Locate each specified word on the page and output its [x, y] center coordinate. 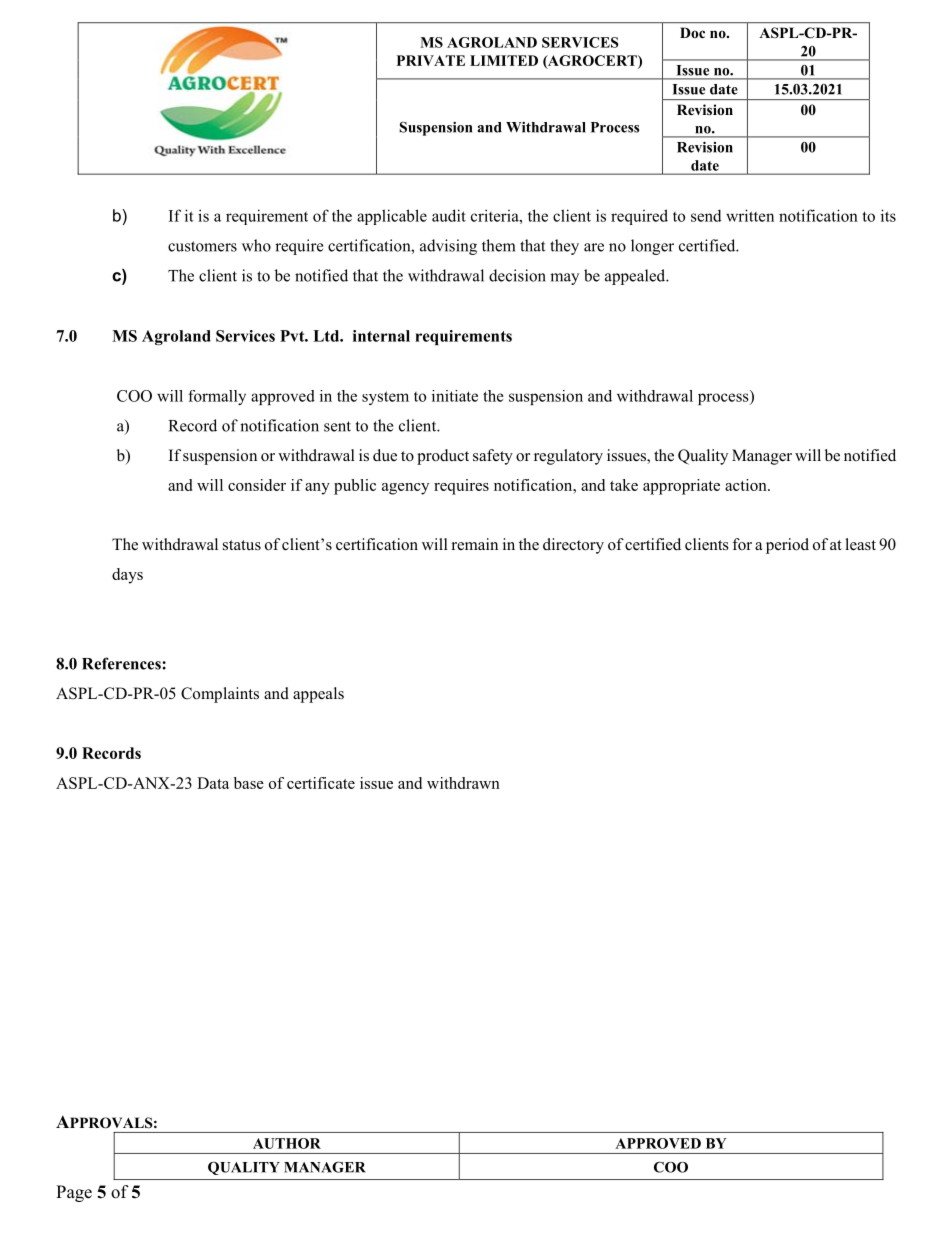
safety [493, 457]
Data [213, 783]
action [747, 485]
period [787, 546]
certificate [321, 783]
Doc [692, 32]
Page [74, 1193]
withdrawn [463, 783]
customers [202, 246]
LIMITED [504, 60]
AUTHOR [287, 1143]
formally [217, 397]
